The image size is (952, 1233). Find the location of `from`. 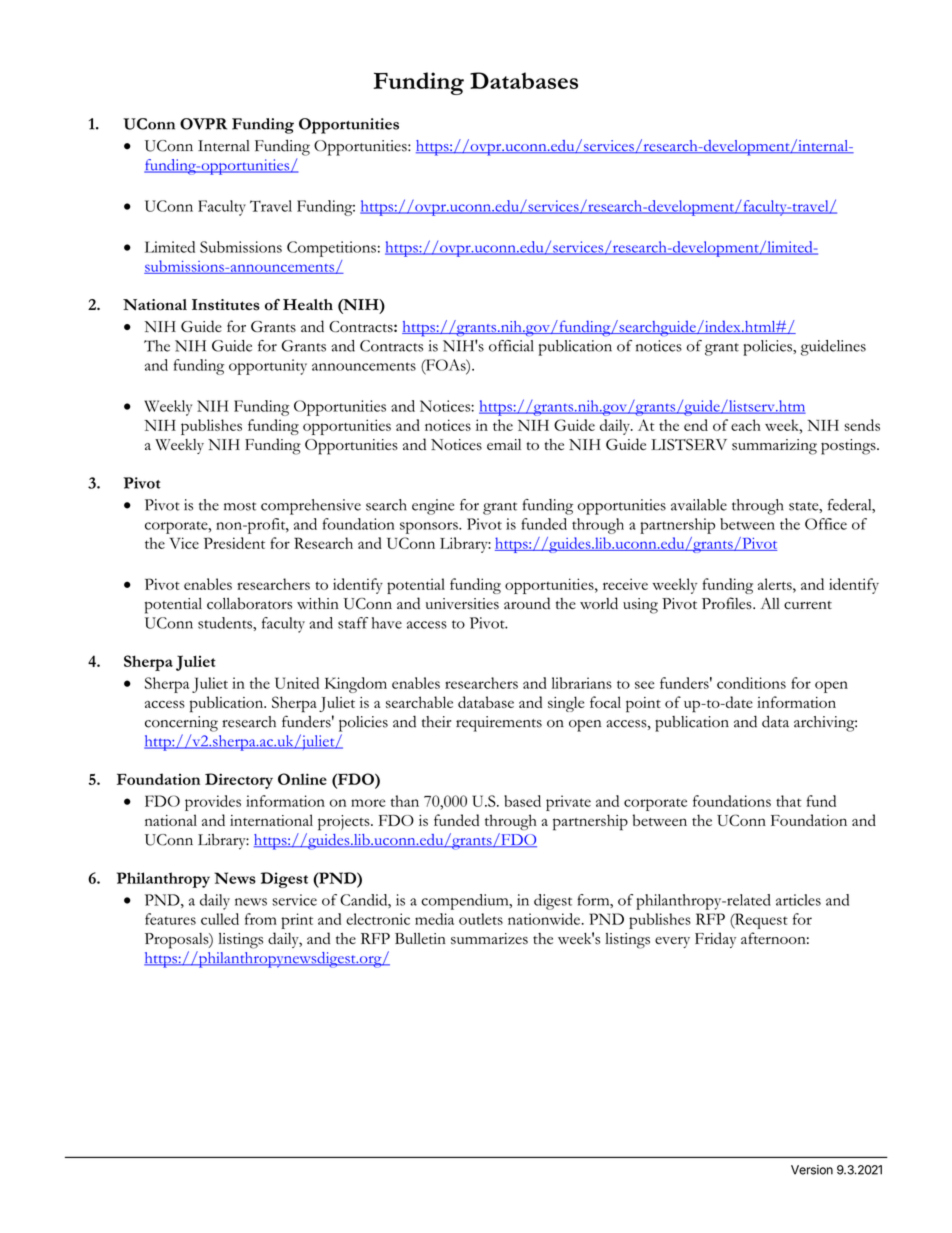

from is located at coordinates (261, 919).
